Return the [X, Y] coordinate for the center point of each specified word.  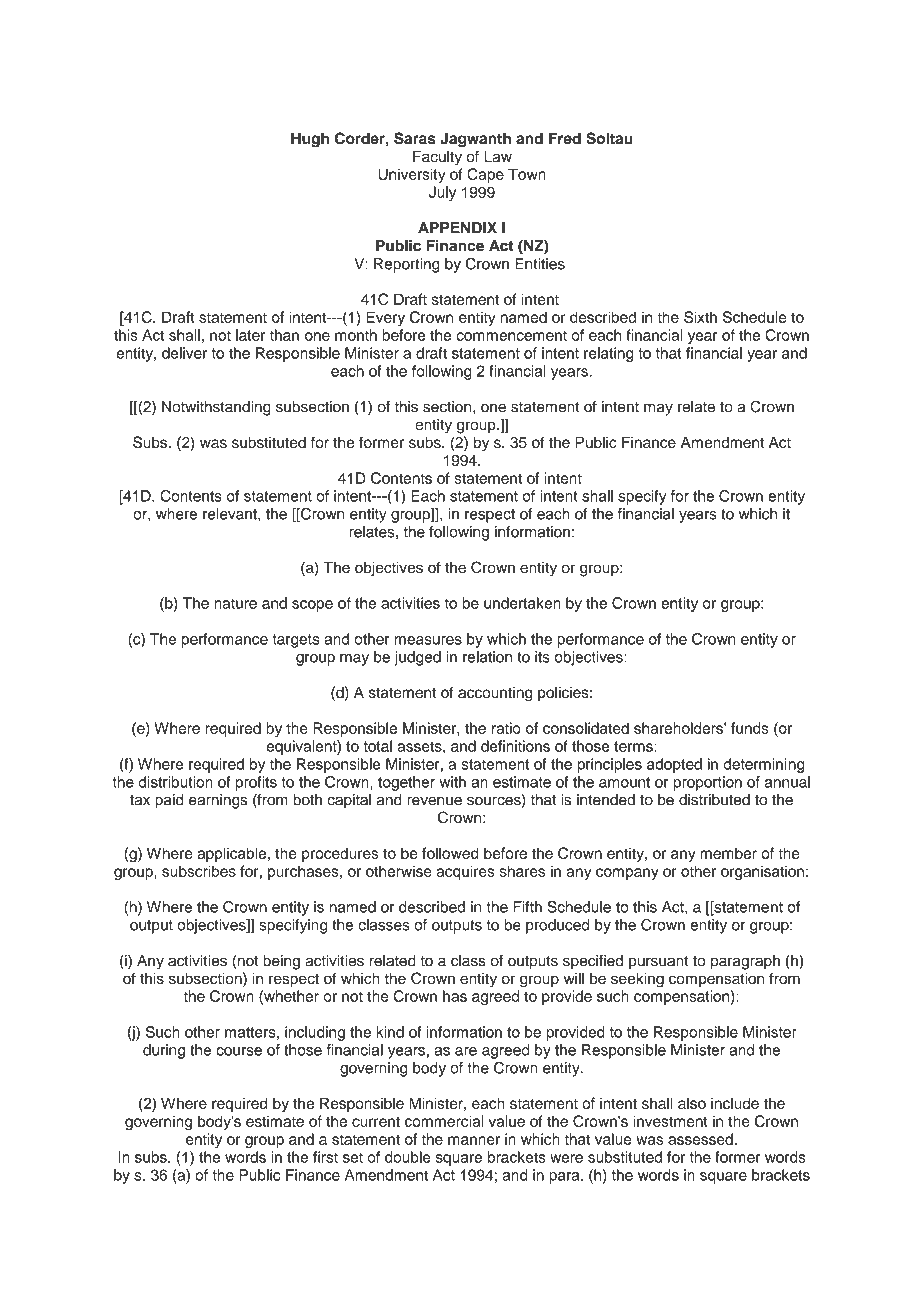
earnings [218, 801]
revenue [434, 801]
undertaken [522, 603]
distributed [714, 800]
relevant [231, 514]
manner [474, 1140]
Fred [565, 138]
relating [609, 354]
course [239, 1051]
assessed [701, 1139]
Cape [485, 175]
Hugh [310, 140]
